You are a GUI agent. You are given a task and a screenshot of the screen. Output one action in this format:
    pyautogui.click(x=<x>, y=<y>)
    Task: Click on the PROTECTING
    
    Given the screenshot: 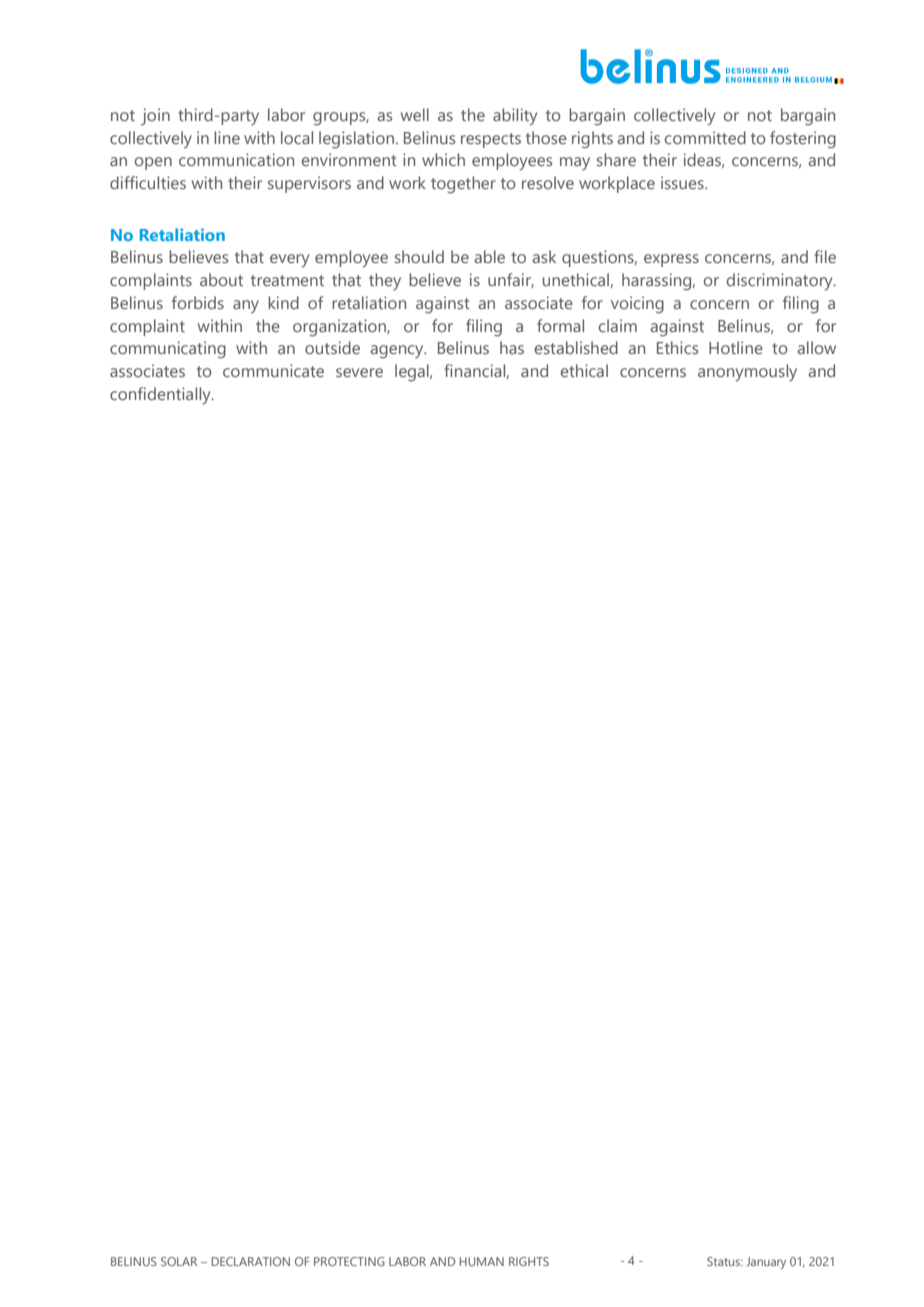 What is the action you would take?
    pyautogui.click(x=349, y=1261)
